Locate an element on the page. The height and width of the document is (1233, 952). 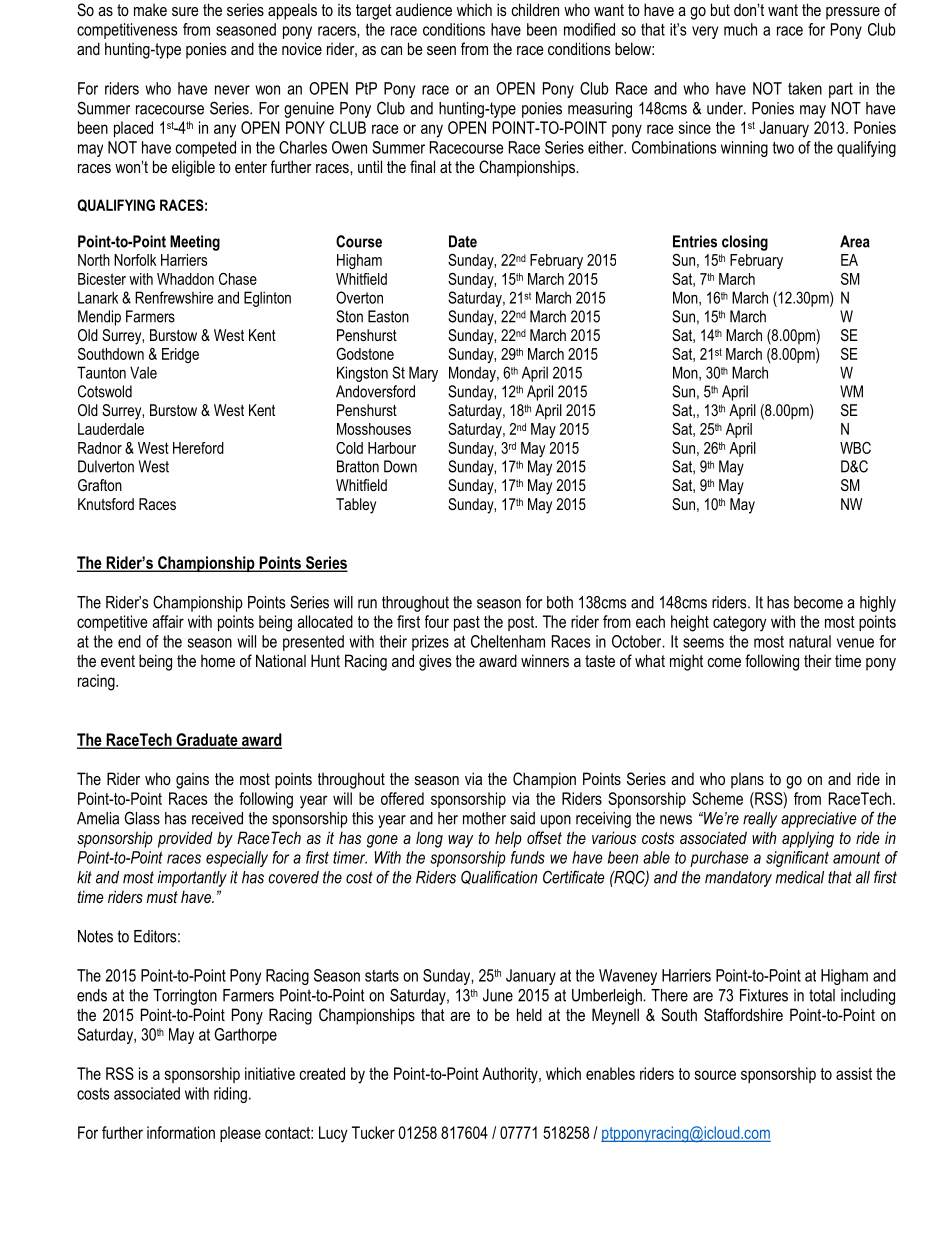
affair is located at coordinates (168, 621).
